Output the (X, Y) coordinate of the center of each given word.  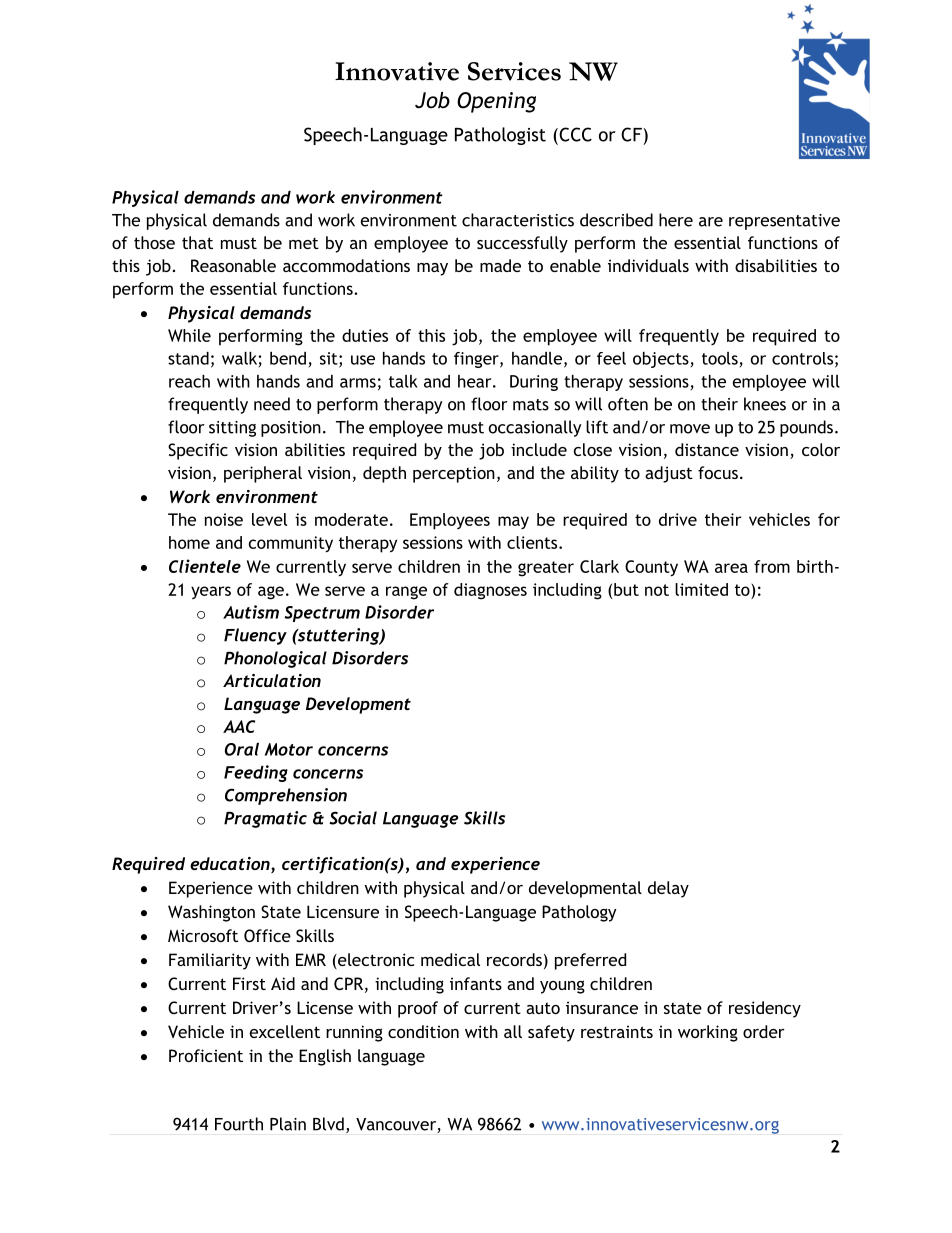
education (231, 865)
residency (765, 1009)
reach (189, 381)
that (197, 242)
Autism (251, 612)
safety (551, 1033)
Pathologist (500, 136)
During (534, 383)
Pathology (579, 913)
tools (720, 358)
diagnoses (490, 591)
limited (701, 589)
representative (784, 222)
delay (668, 889)
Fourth (239, 1124)
